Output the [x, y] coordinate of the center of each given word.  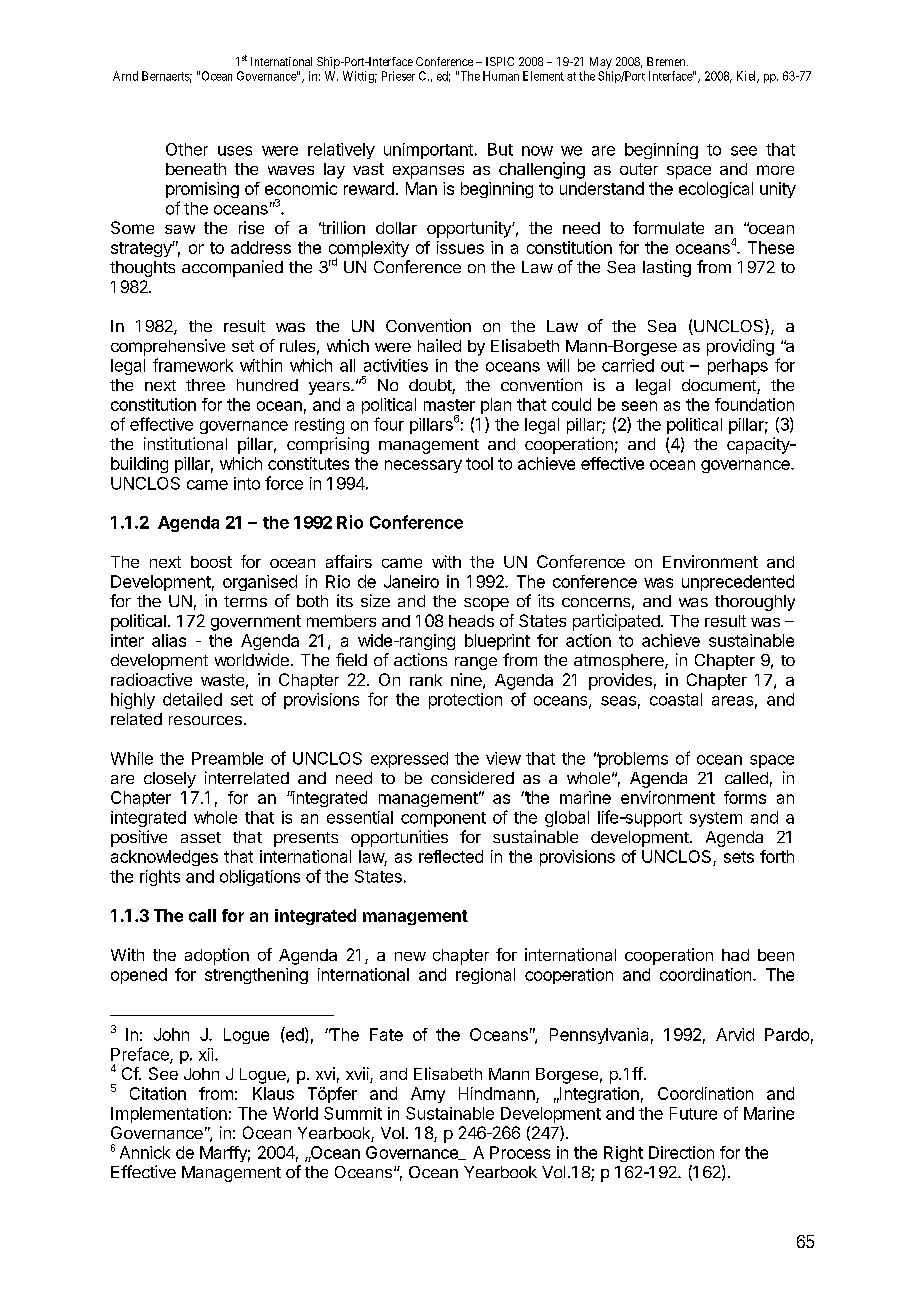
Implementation [169, 1115]
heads [471, 621]
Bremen [667, 61]
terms [245, 601]
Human [501, 76]
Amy [428, 1095]
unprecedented [738, 583]
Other [187, 149]
